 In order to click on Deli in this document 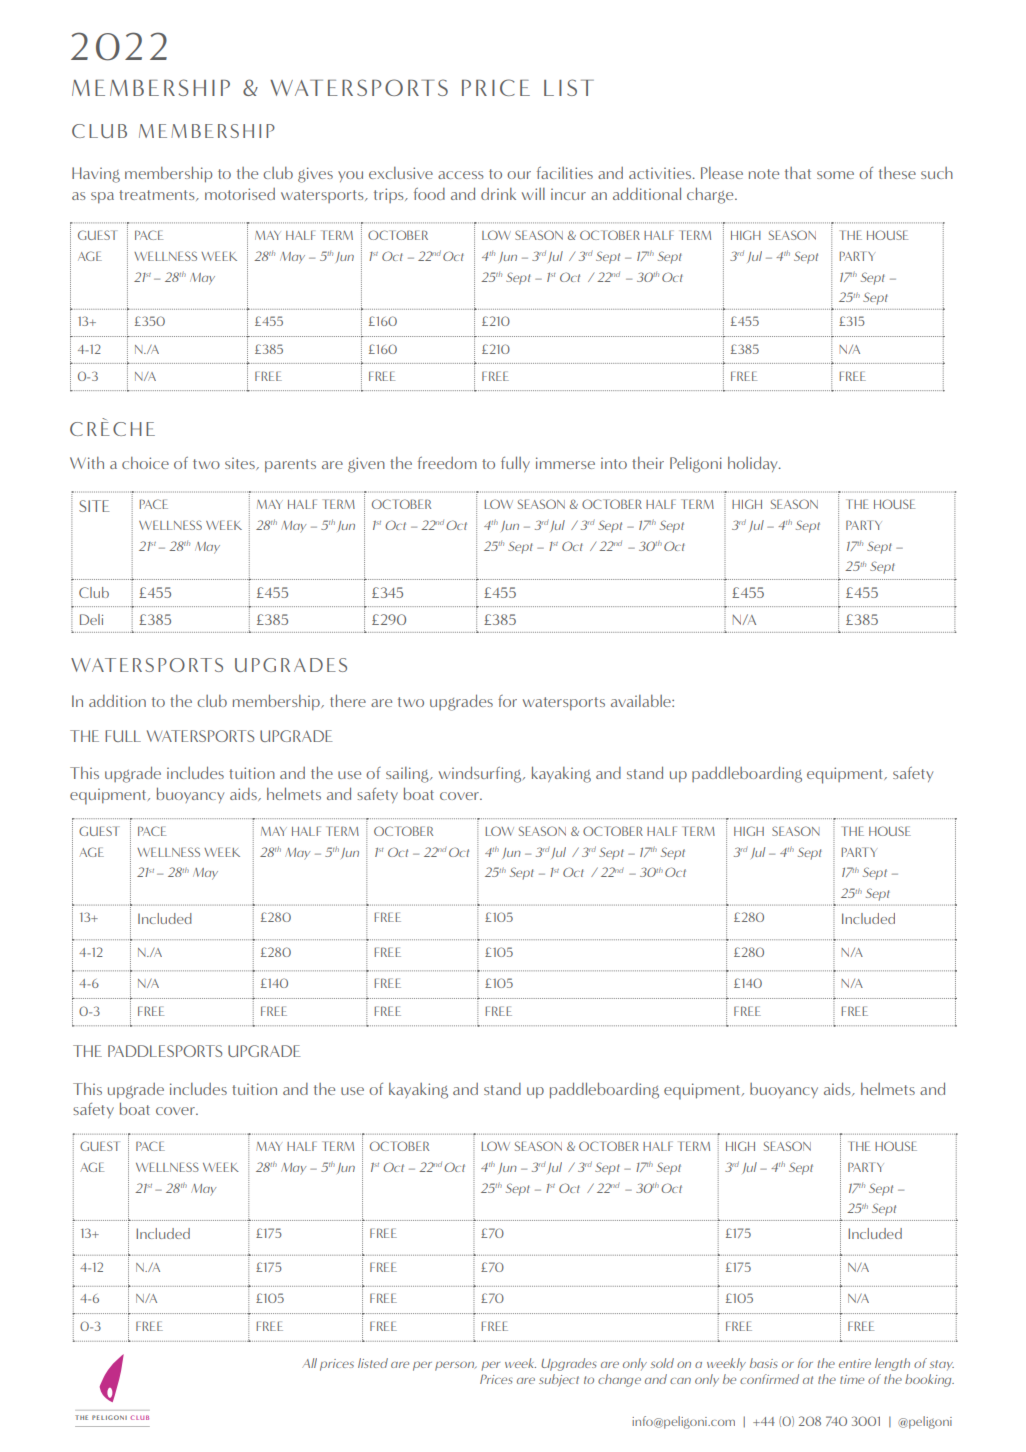, I will do `click(91, 619)`.
